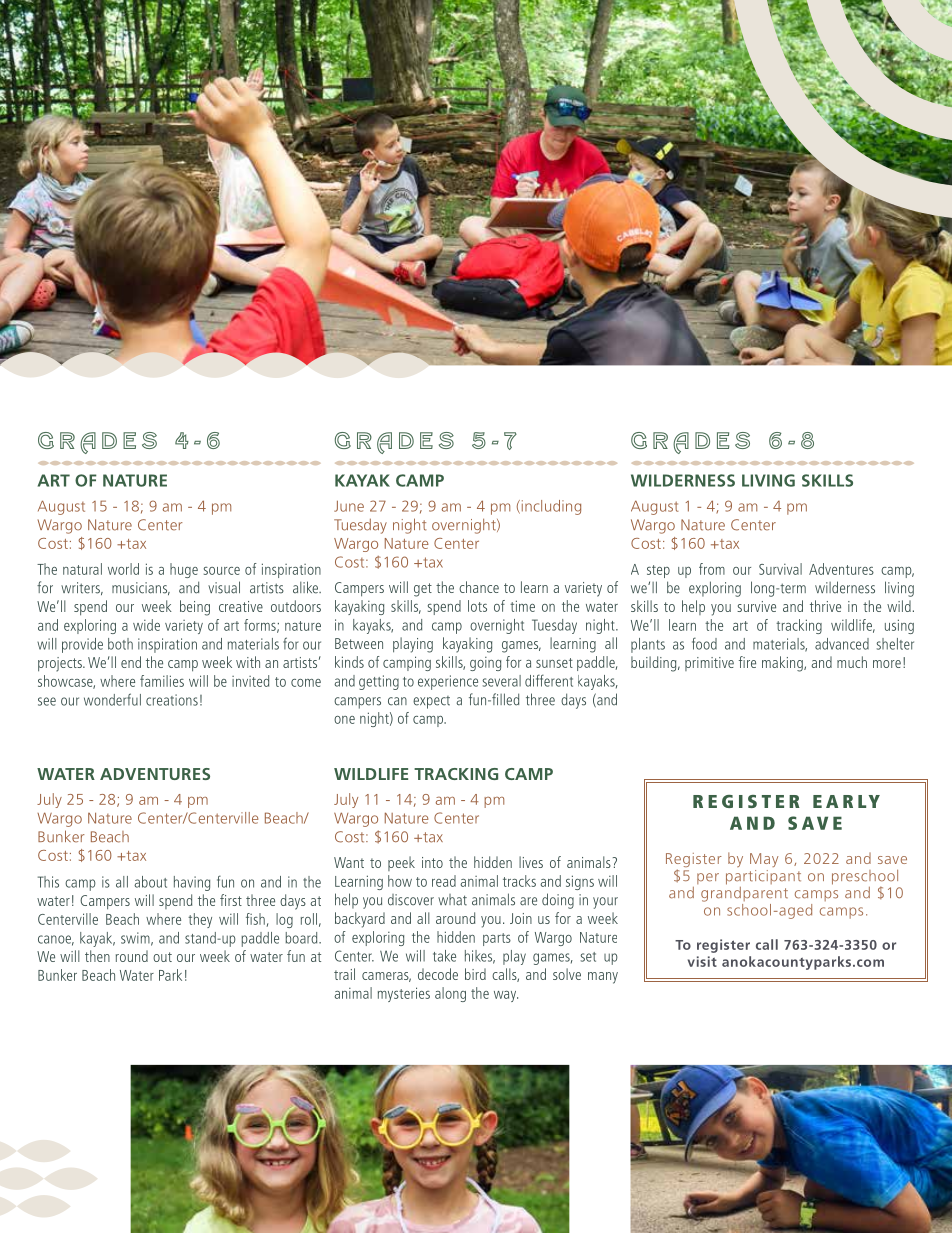 The image size is (952, 1233). I want to click on making, so click(783, 664).
